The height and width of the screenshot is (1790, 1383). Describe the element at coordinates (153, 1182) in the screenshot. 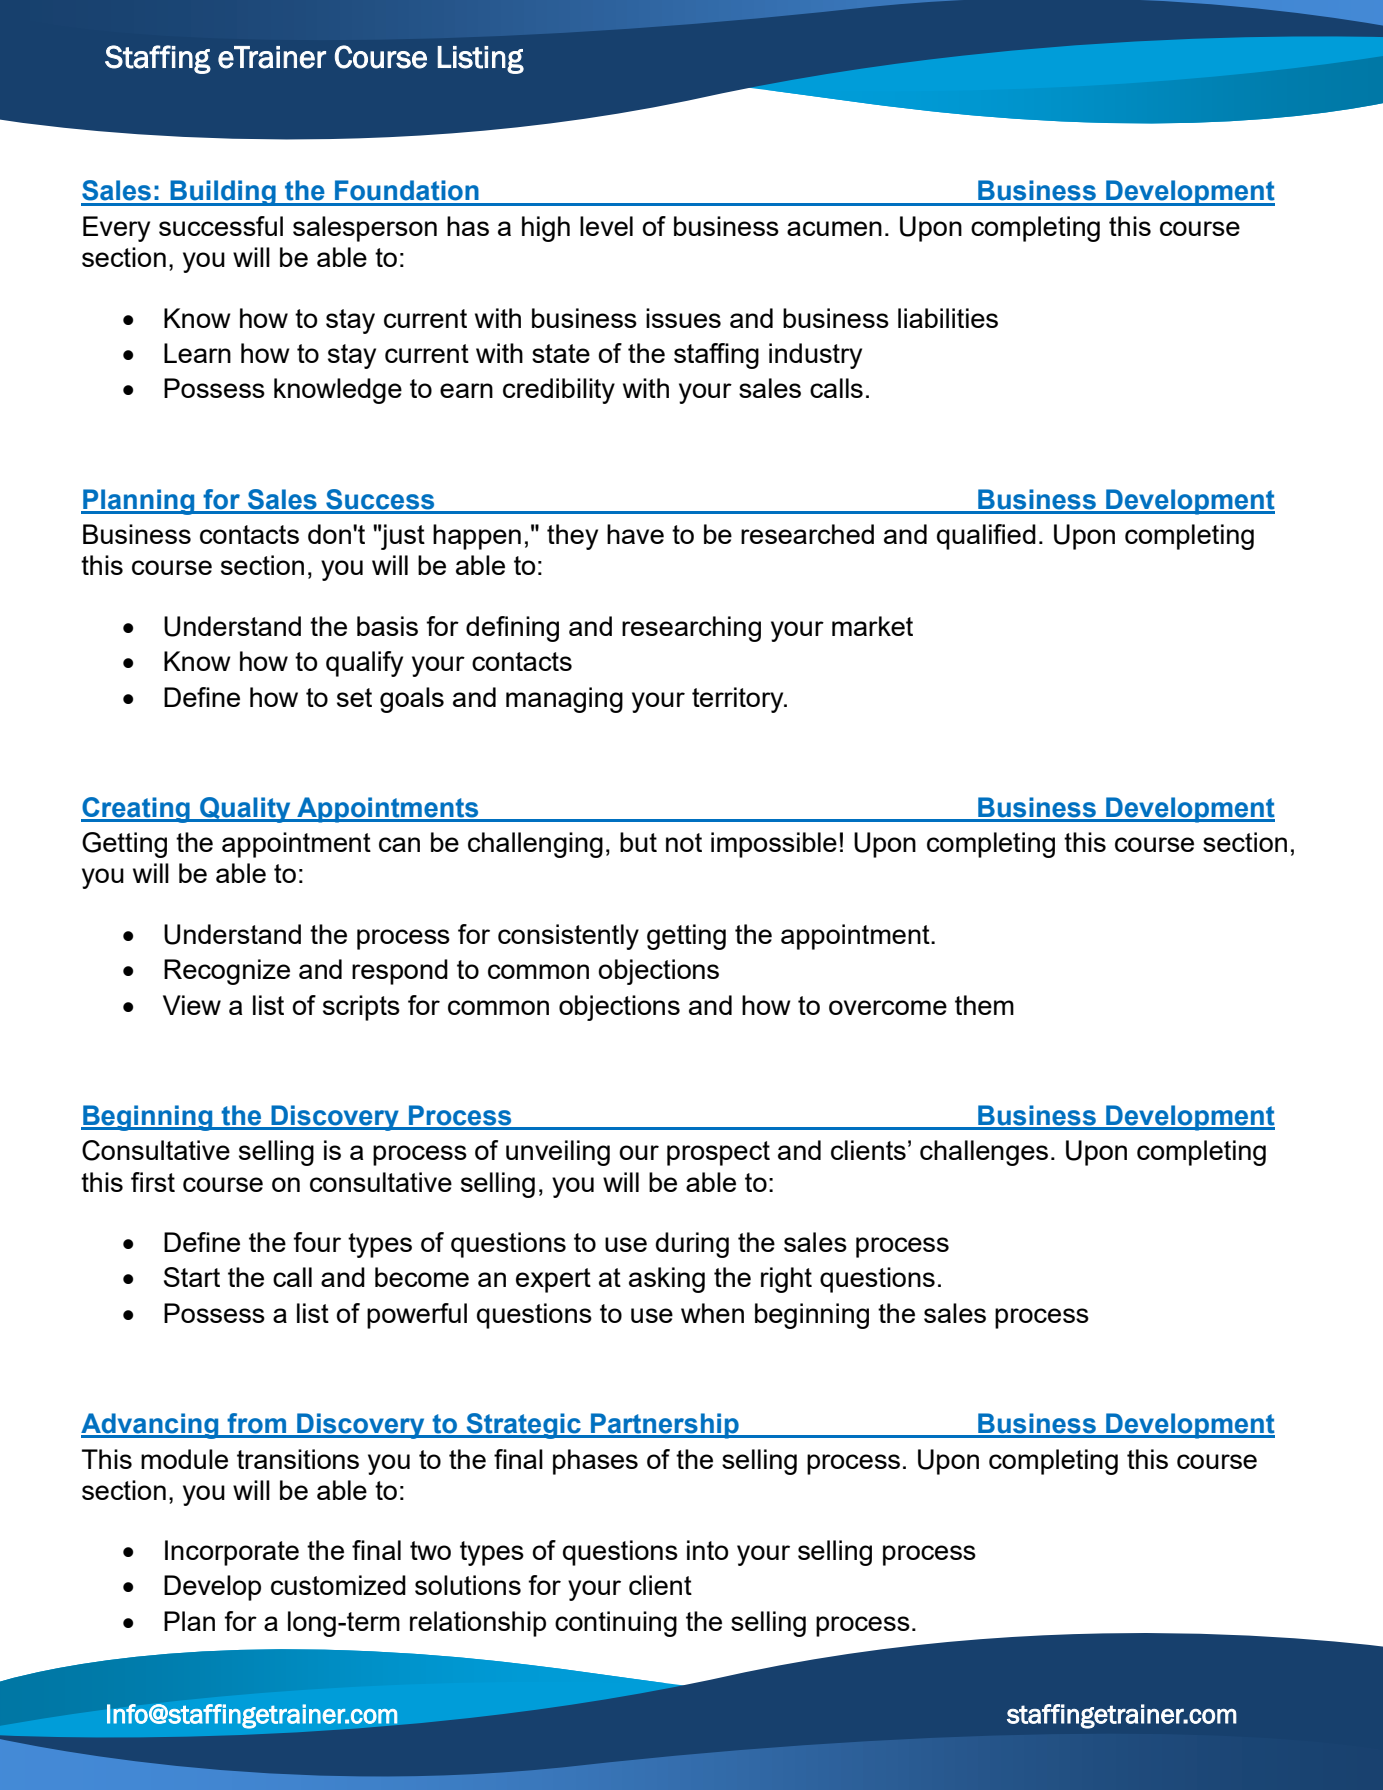

I see `first` at that location.
